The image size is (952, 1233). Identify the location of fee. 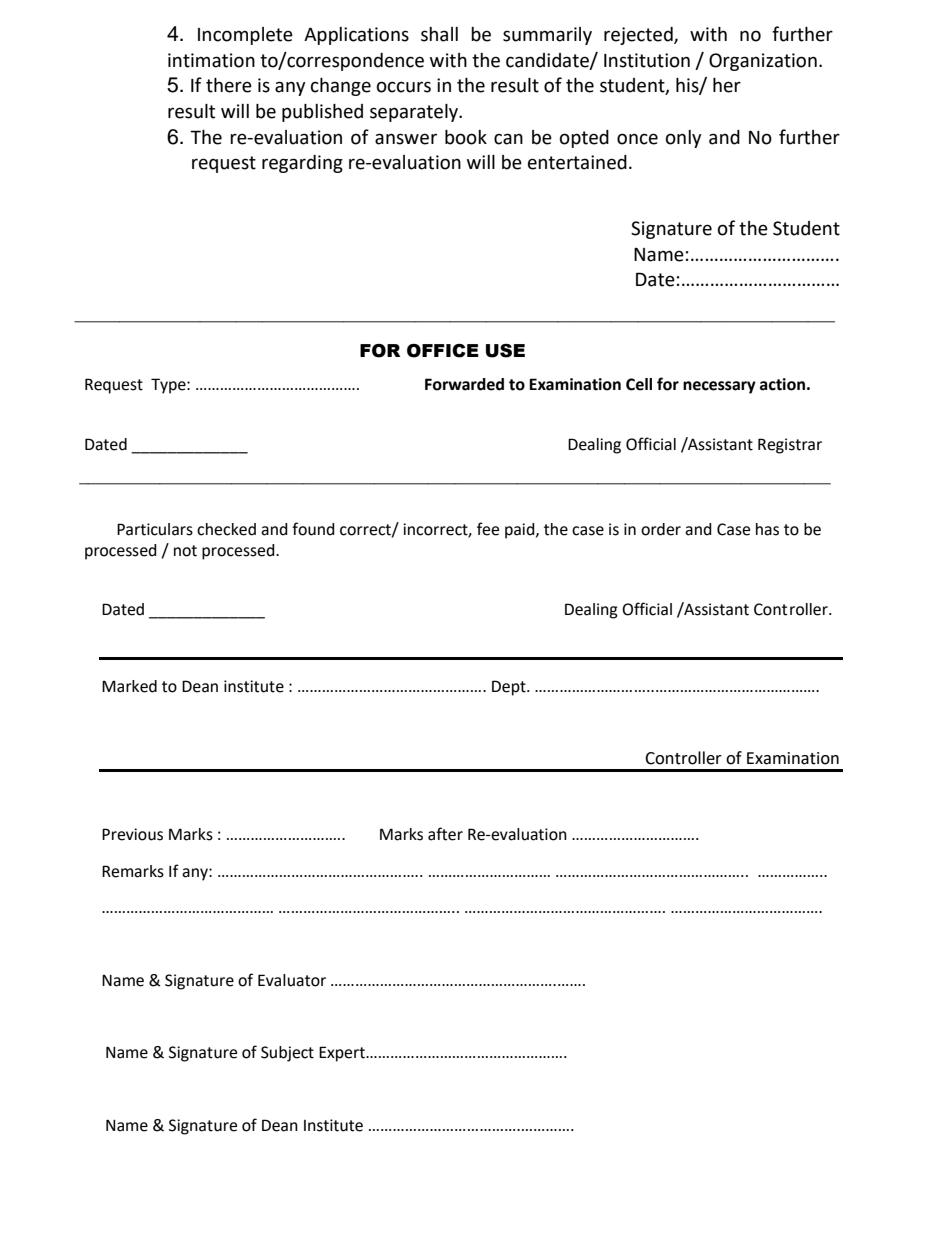
(488, 529).
